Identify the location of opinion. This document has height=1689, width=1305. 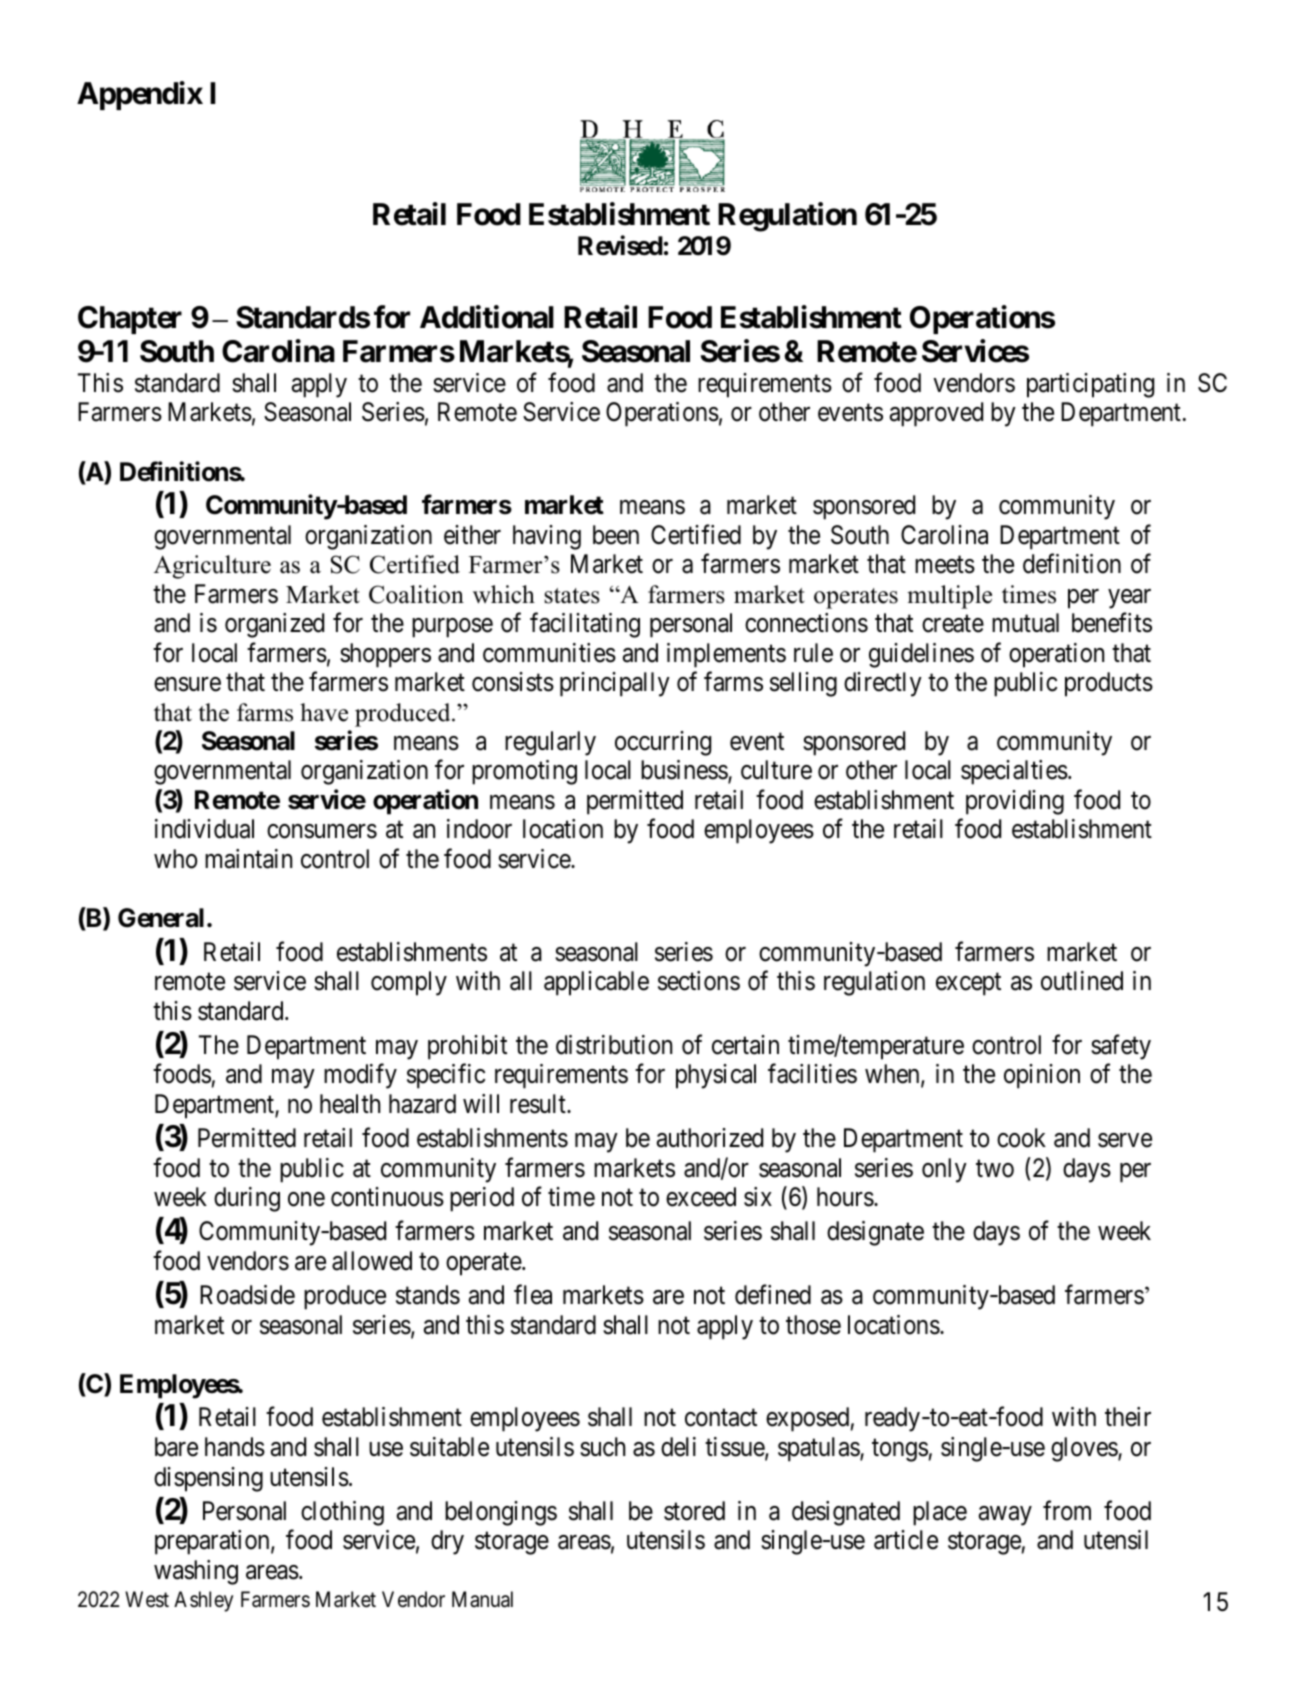
(1042, 1076).
